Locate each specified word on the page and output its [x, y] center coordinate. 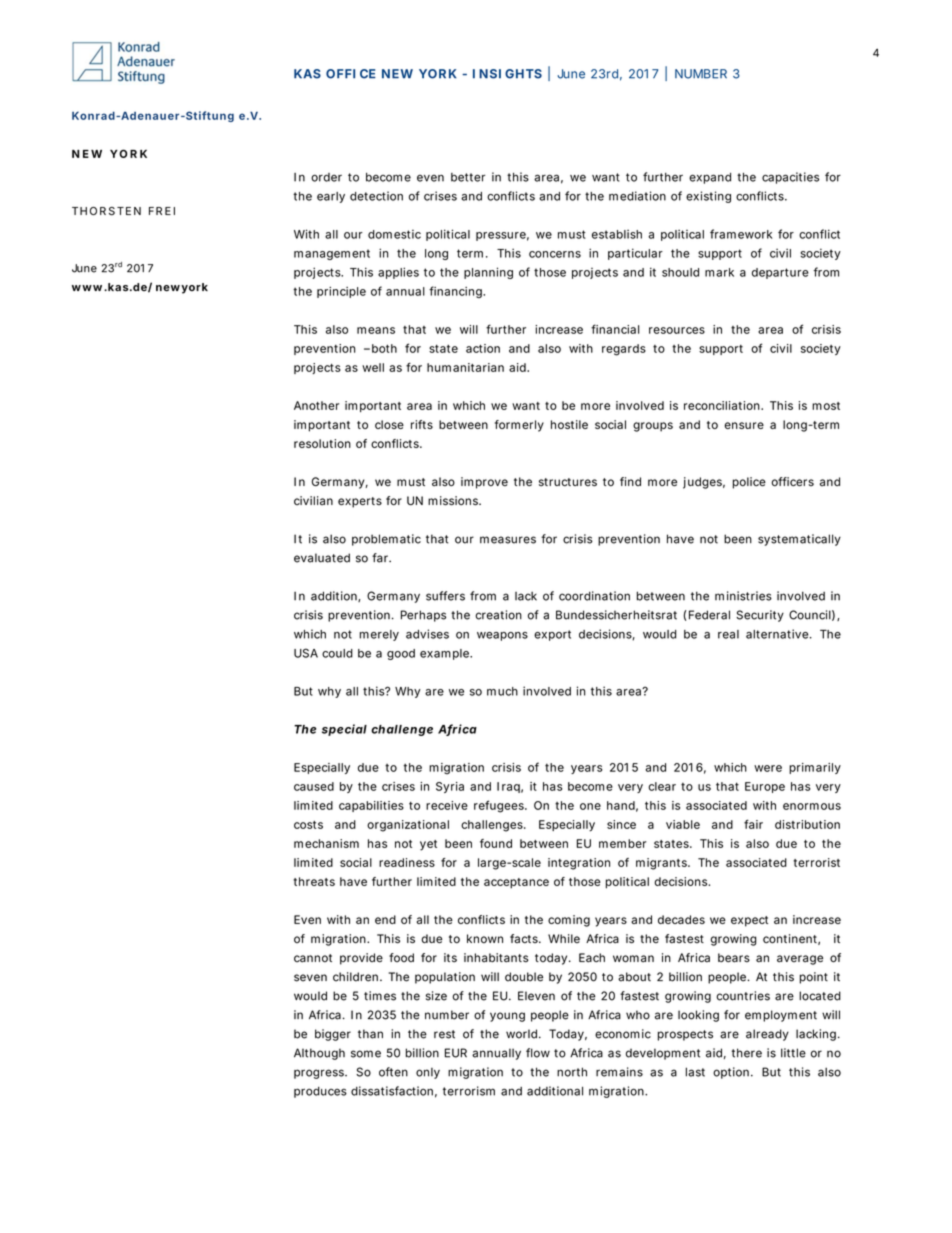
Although [319, 1054]
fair [753, 824]
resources [677, 330]
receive [447, 805]
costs [308, 825]
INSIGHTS [507, 74]
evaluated [322, 558]
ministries [743, 596]
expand [710, 178]
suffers [445, 596]
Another [316, 405]
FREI [162, 211]
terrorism [469, 1091]
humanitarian [465, 367]
